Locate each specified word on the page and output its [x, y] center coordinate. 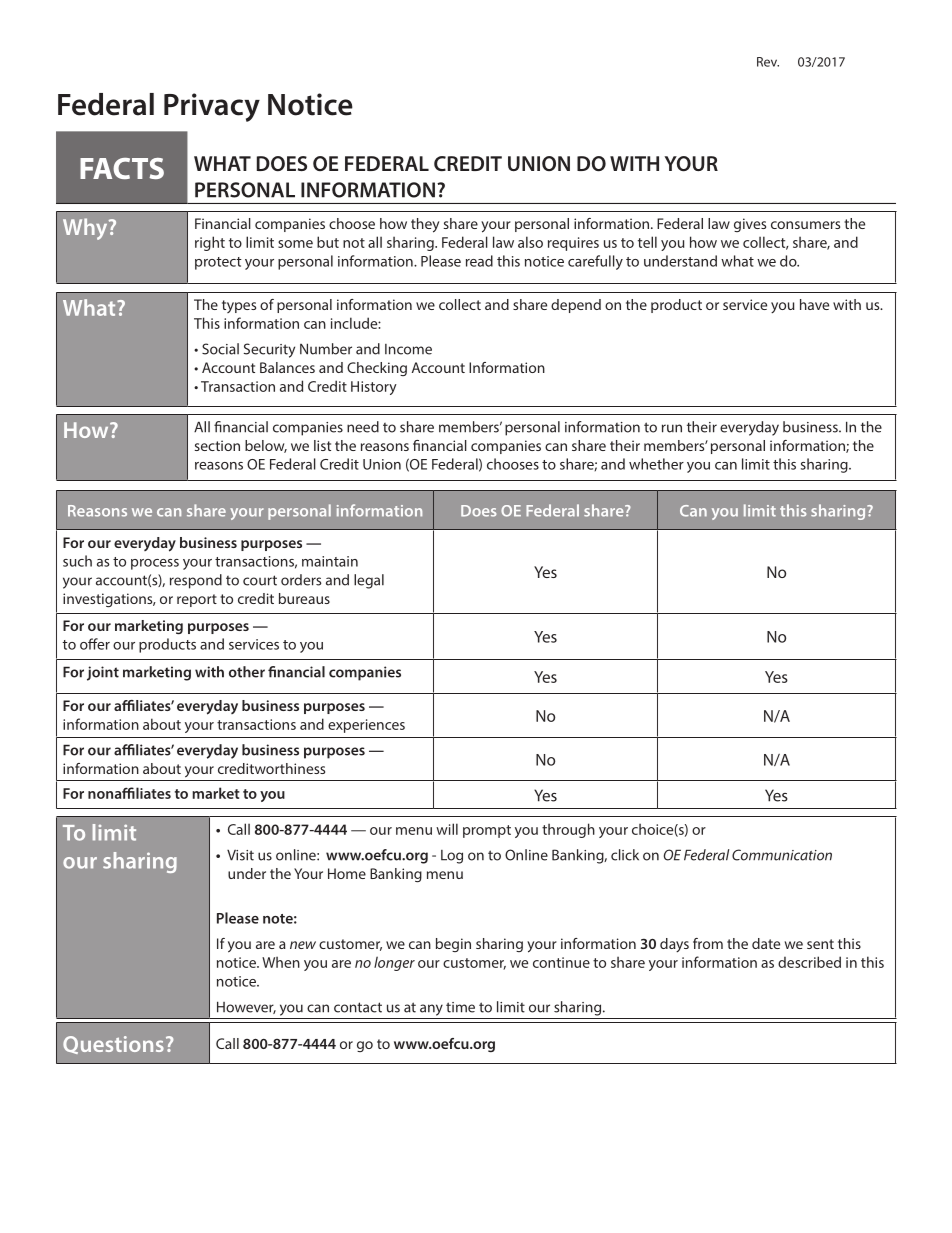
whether [656, 464]
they [425, 225]
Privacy [212, 107]
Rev [768, 62]
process [155, 564]
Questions [113, 1045]
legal [369, 581]
